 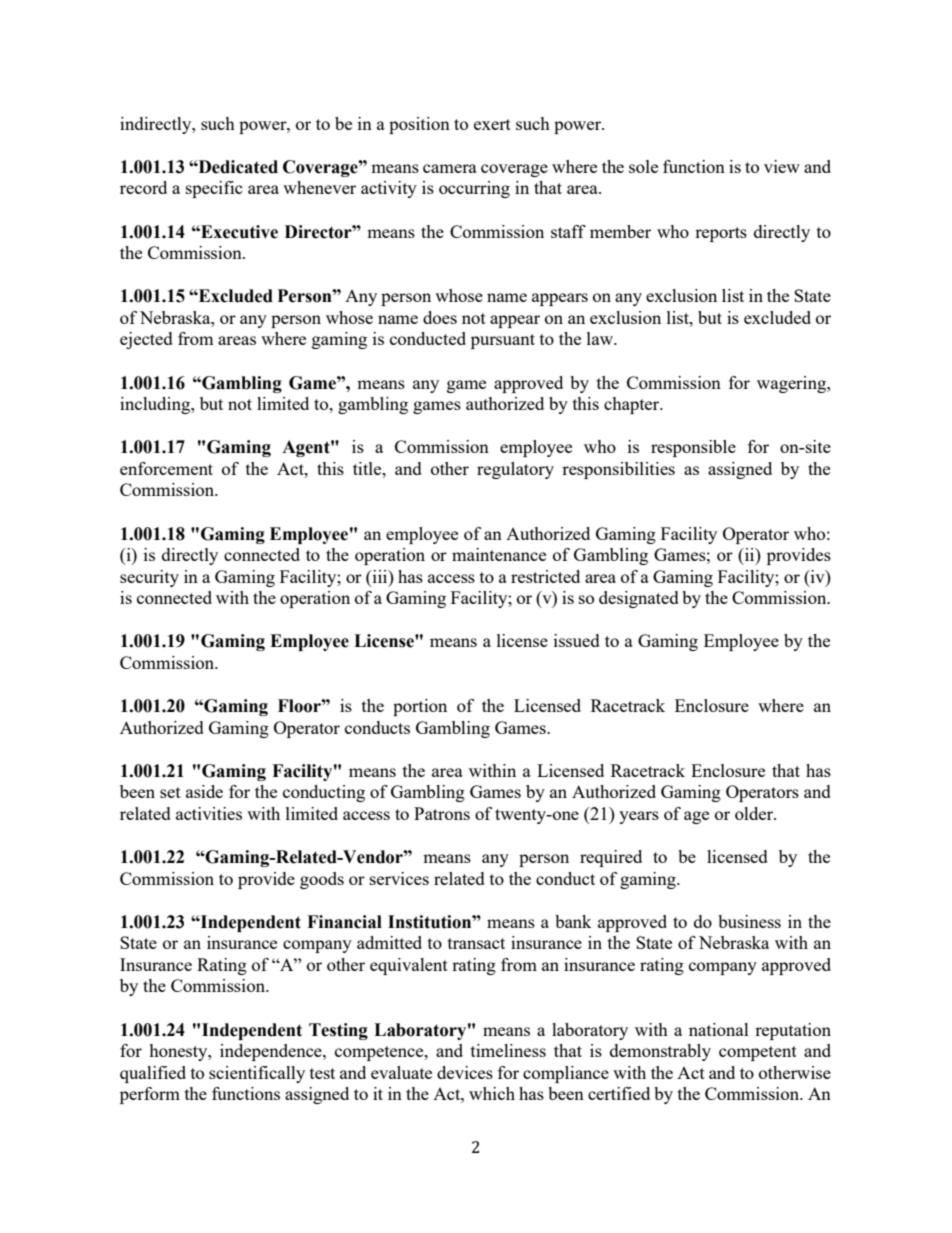 I want to click on security, so click(x=149, y=578).
